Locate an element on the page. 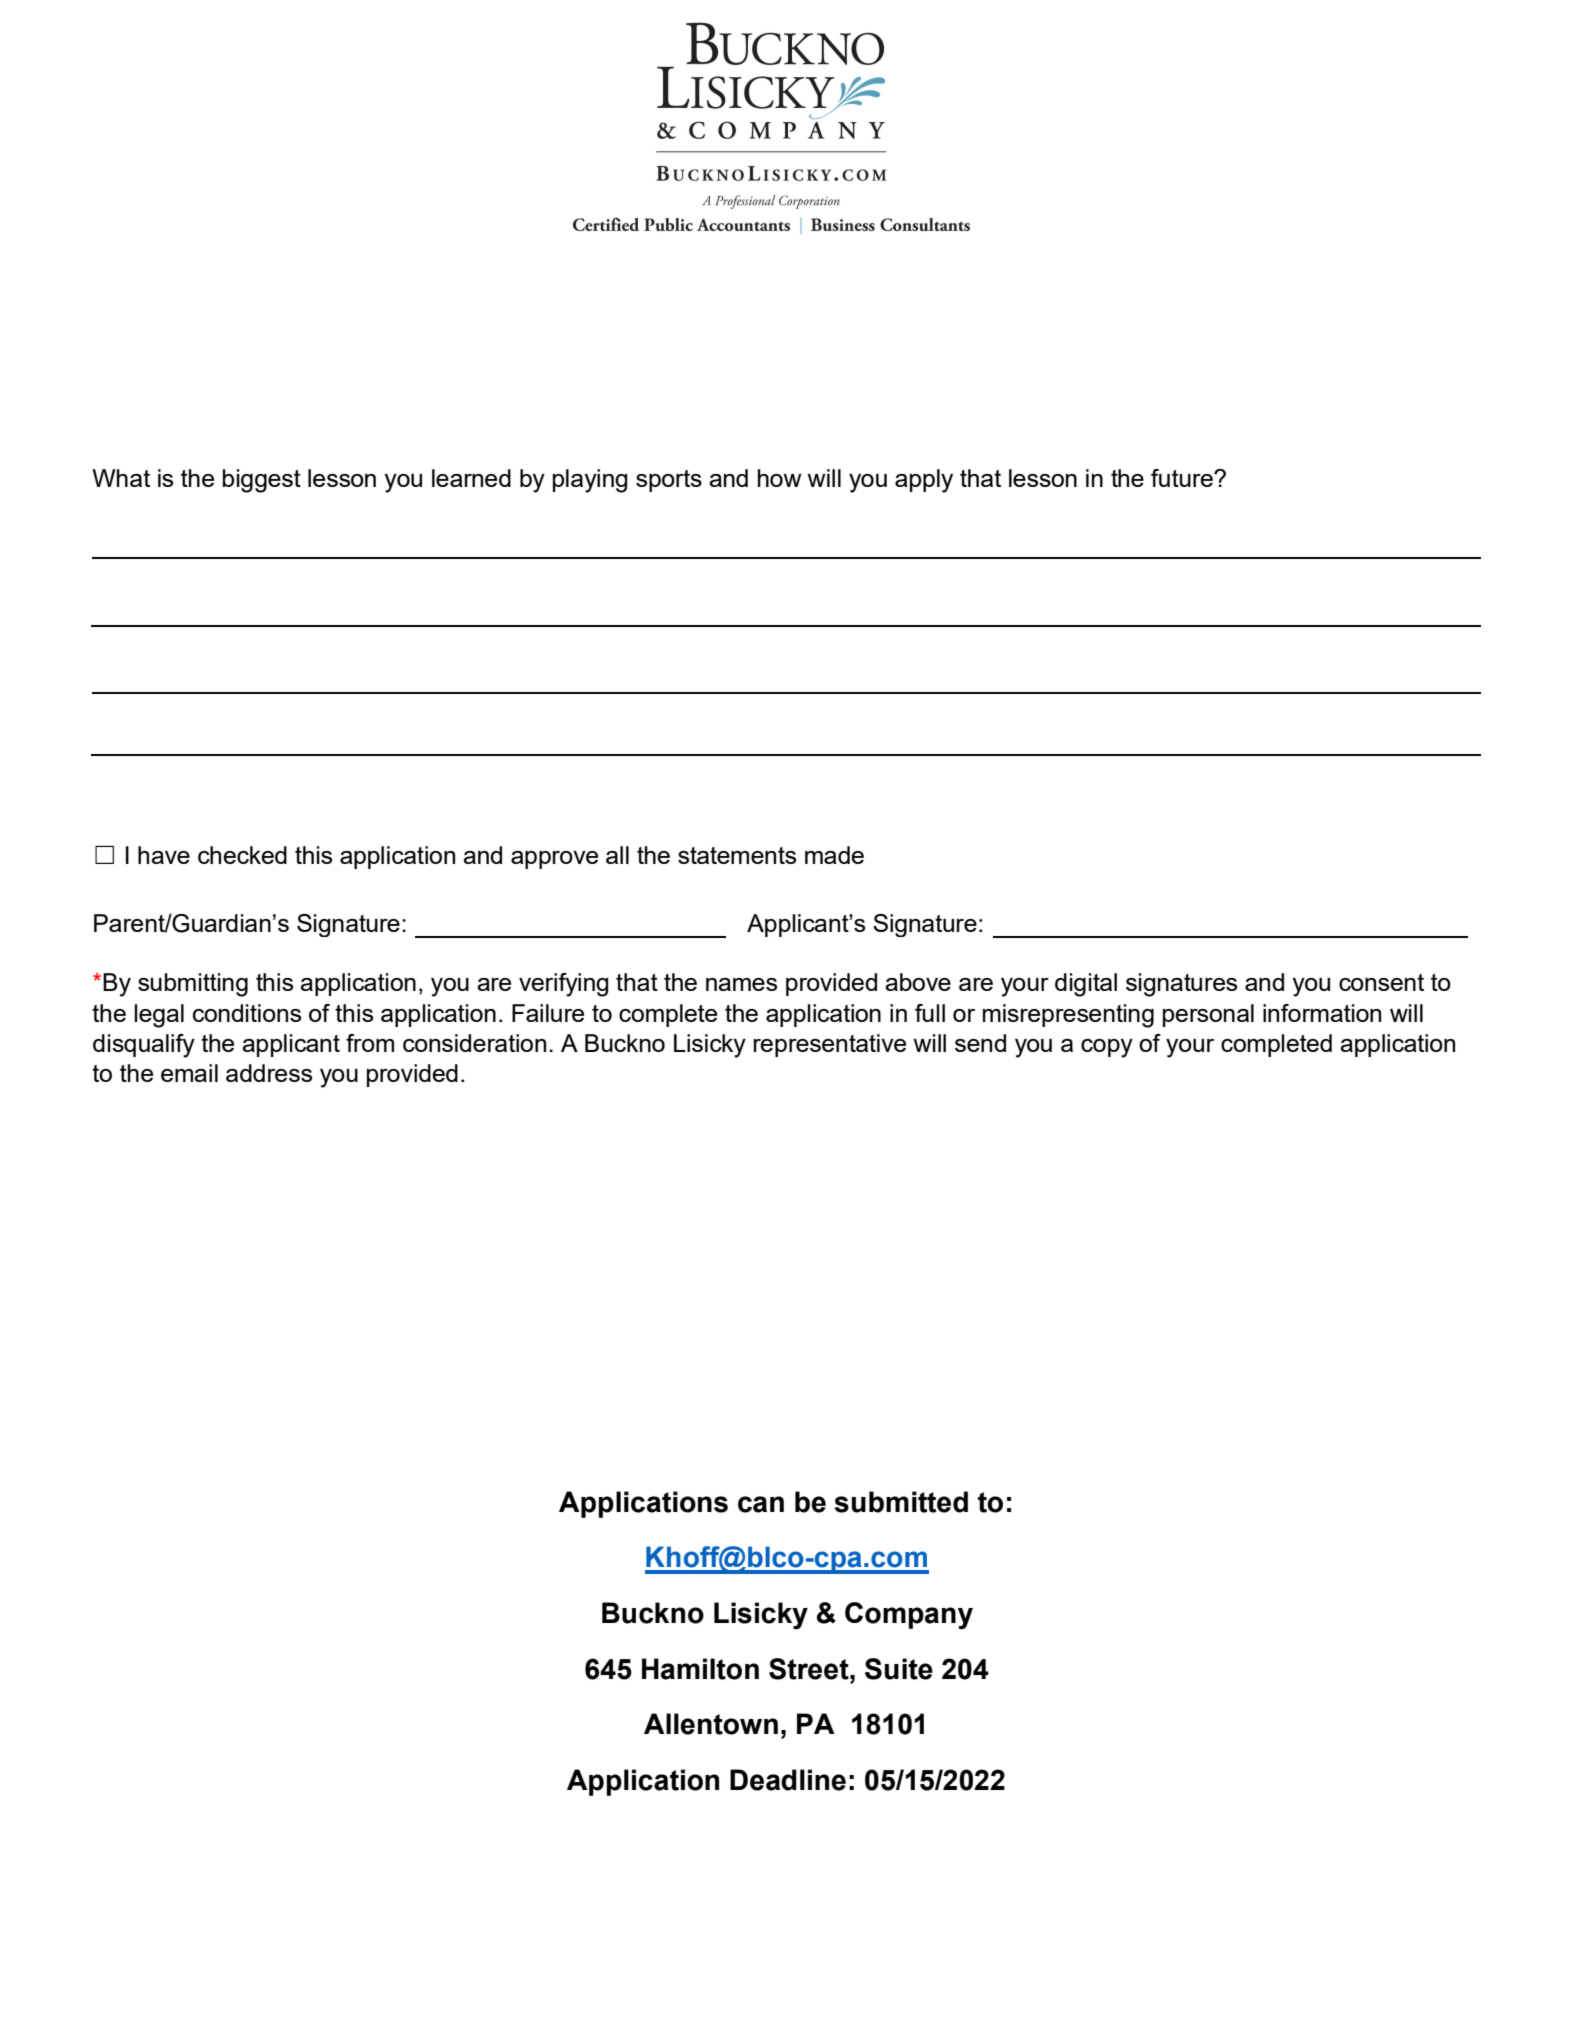 This image has height=2036, width=1573. Deadline is located at coordinates (788, 1780).
